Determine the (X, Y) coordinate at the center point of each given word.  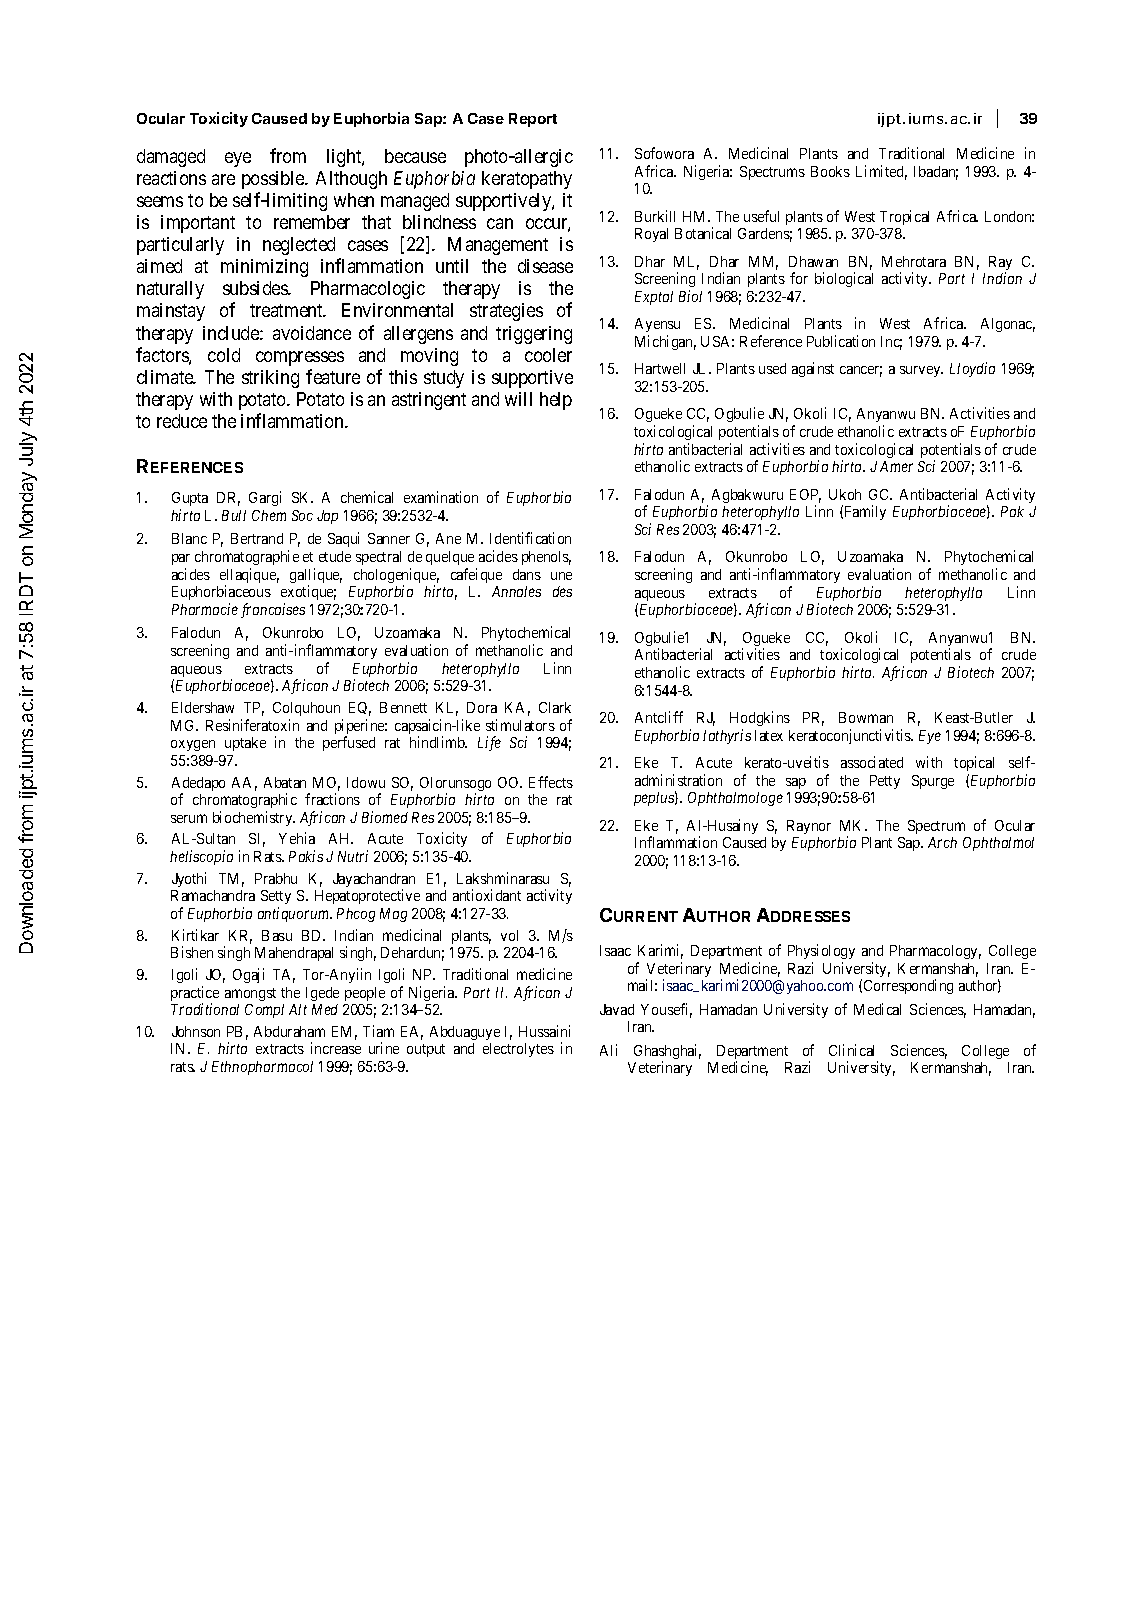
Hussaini (544, 1031)
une (561, 576)
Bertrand (257, 538)
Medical (877, 1009)
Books (830, 171)
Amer (896, 466)
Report (533, 120)
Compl (264, 1011)
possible (274, 180)
